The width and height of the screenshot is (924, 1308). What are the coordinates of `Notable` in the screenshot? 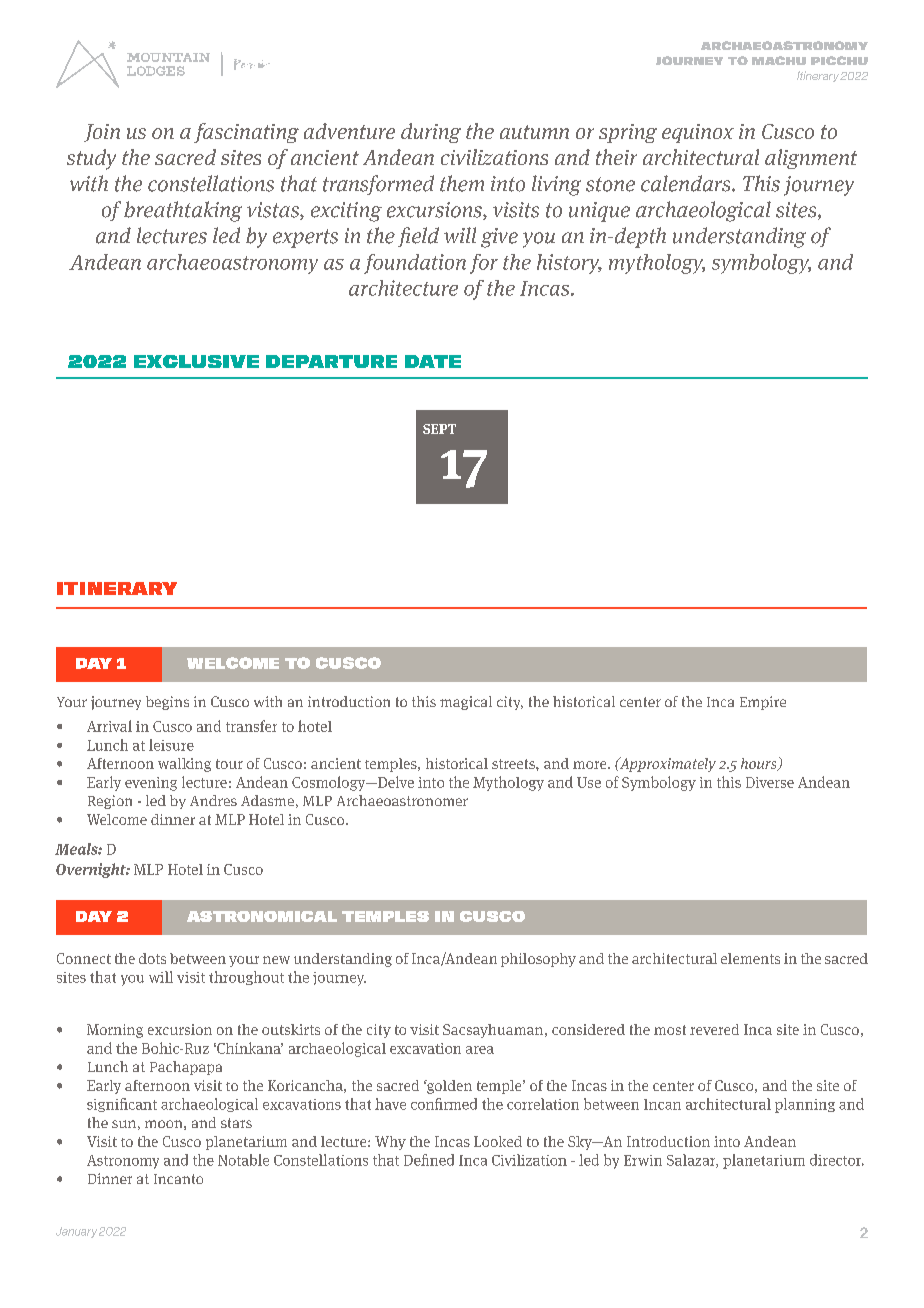 It's located at (243, 1160).
